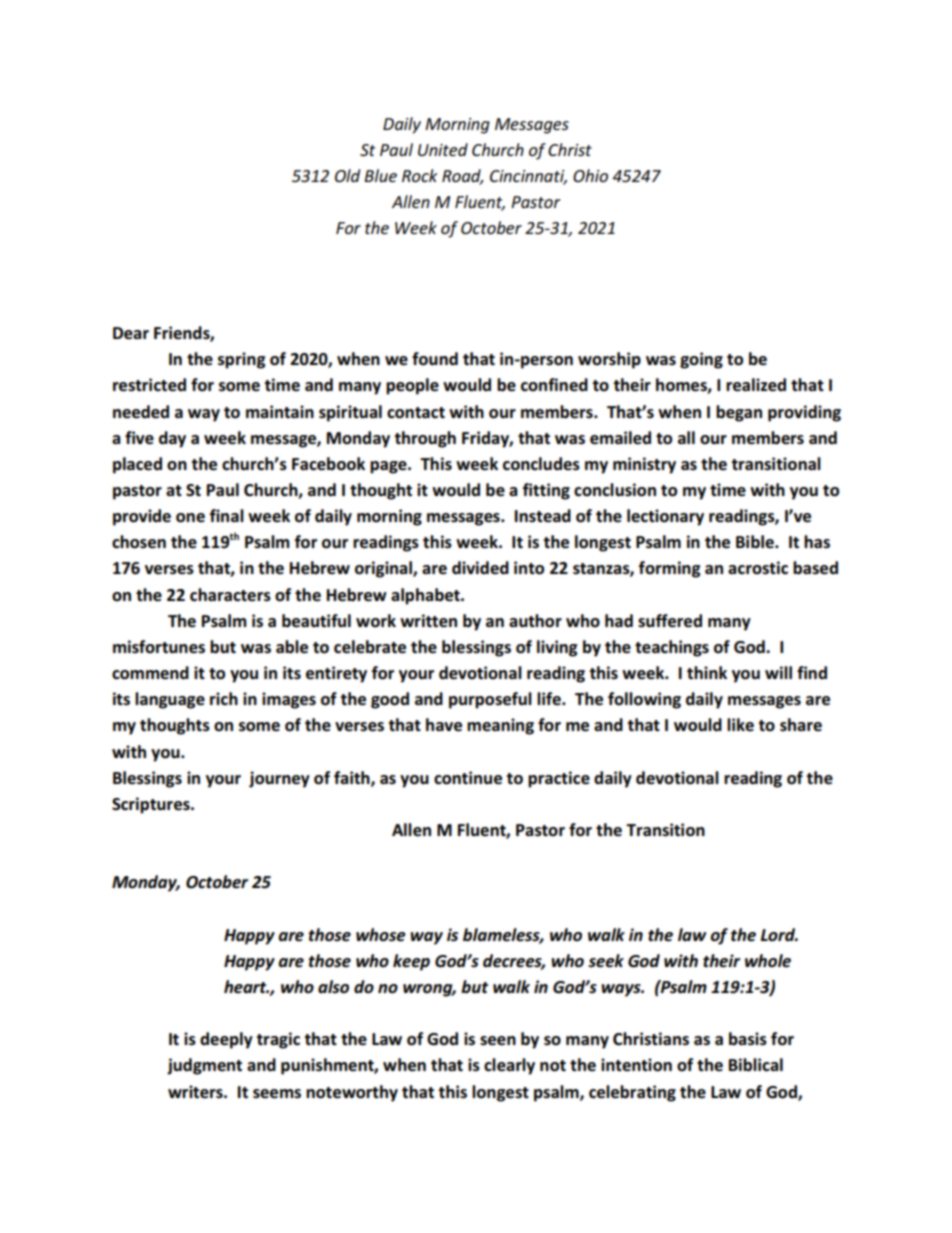 The height and width of the image is (1233, 952). What do you see at coordinates (490, 700) in the image?
I see `purposeful` at bounding box center [490, 700].
